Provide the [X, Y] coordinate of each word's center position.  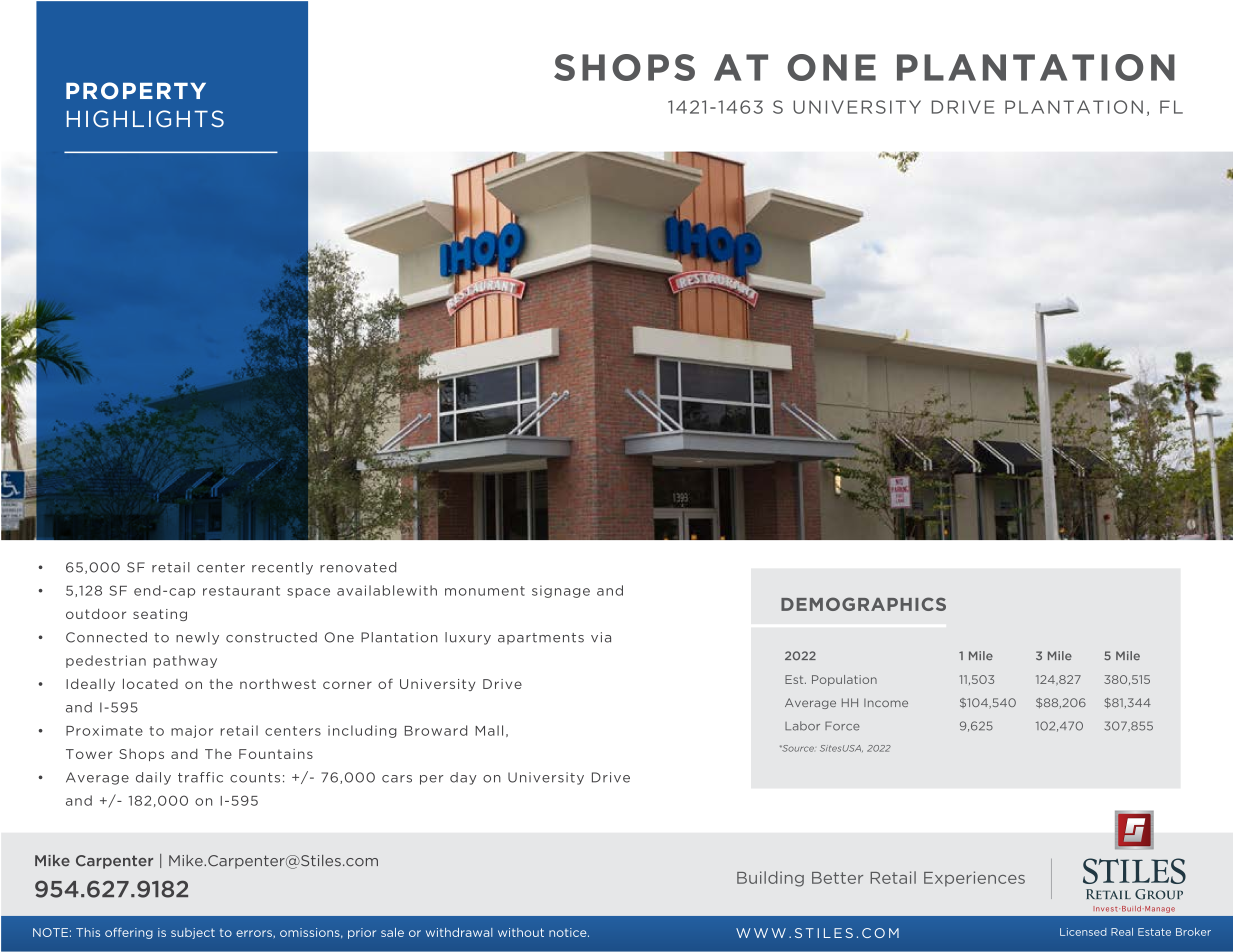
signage [561, 591]
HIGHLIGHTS [145, 119]
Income [886, 703]
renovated [358, 567]
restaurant [241, 591]
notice [569, 932]
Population [844, 680]
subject [193, 933]
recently [282, 568]
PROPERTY [136, 91]
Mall [489, 730]
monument [485, 591]
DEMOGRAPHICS [863, 604]
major [192, 731]
